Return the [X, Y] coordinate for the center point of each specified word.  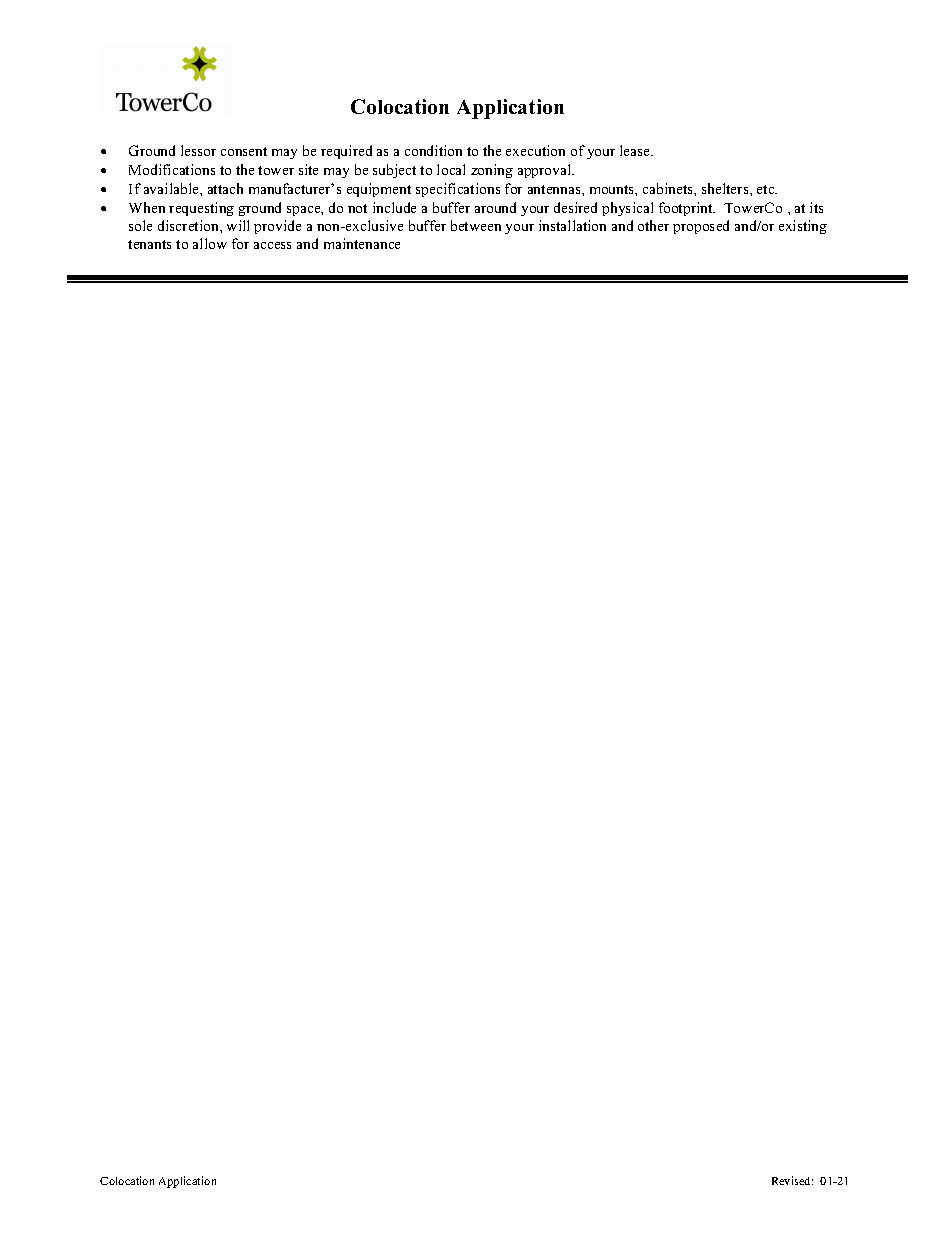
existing [803, 227]
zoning [492, 171]
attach [225, 188]
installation [572, 225]
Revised [792, 1180]
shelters [726, 188]
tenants [149, 244]
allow [210, 243]
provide [277, 227]
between [476, 225]
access [272, 245]
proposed [701, 227]
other [653, 225]
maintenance [362, 243]
